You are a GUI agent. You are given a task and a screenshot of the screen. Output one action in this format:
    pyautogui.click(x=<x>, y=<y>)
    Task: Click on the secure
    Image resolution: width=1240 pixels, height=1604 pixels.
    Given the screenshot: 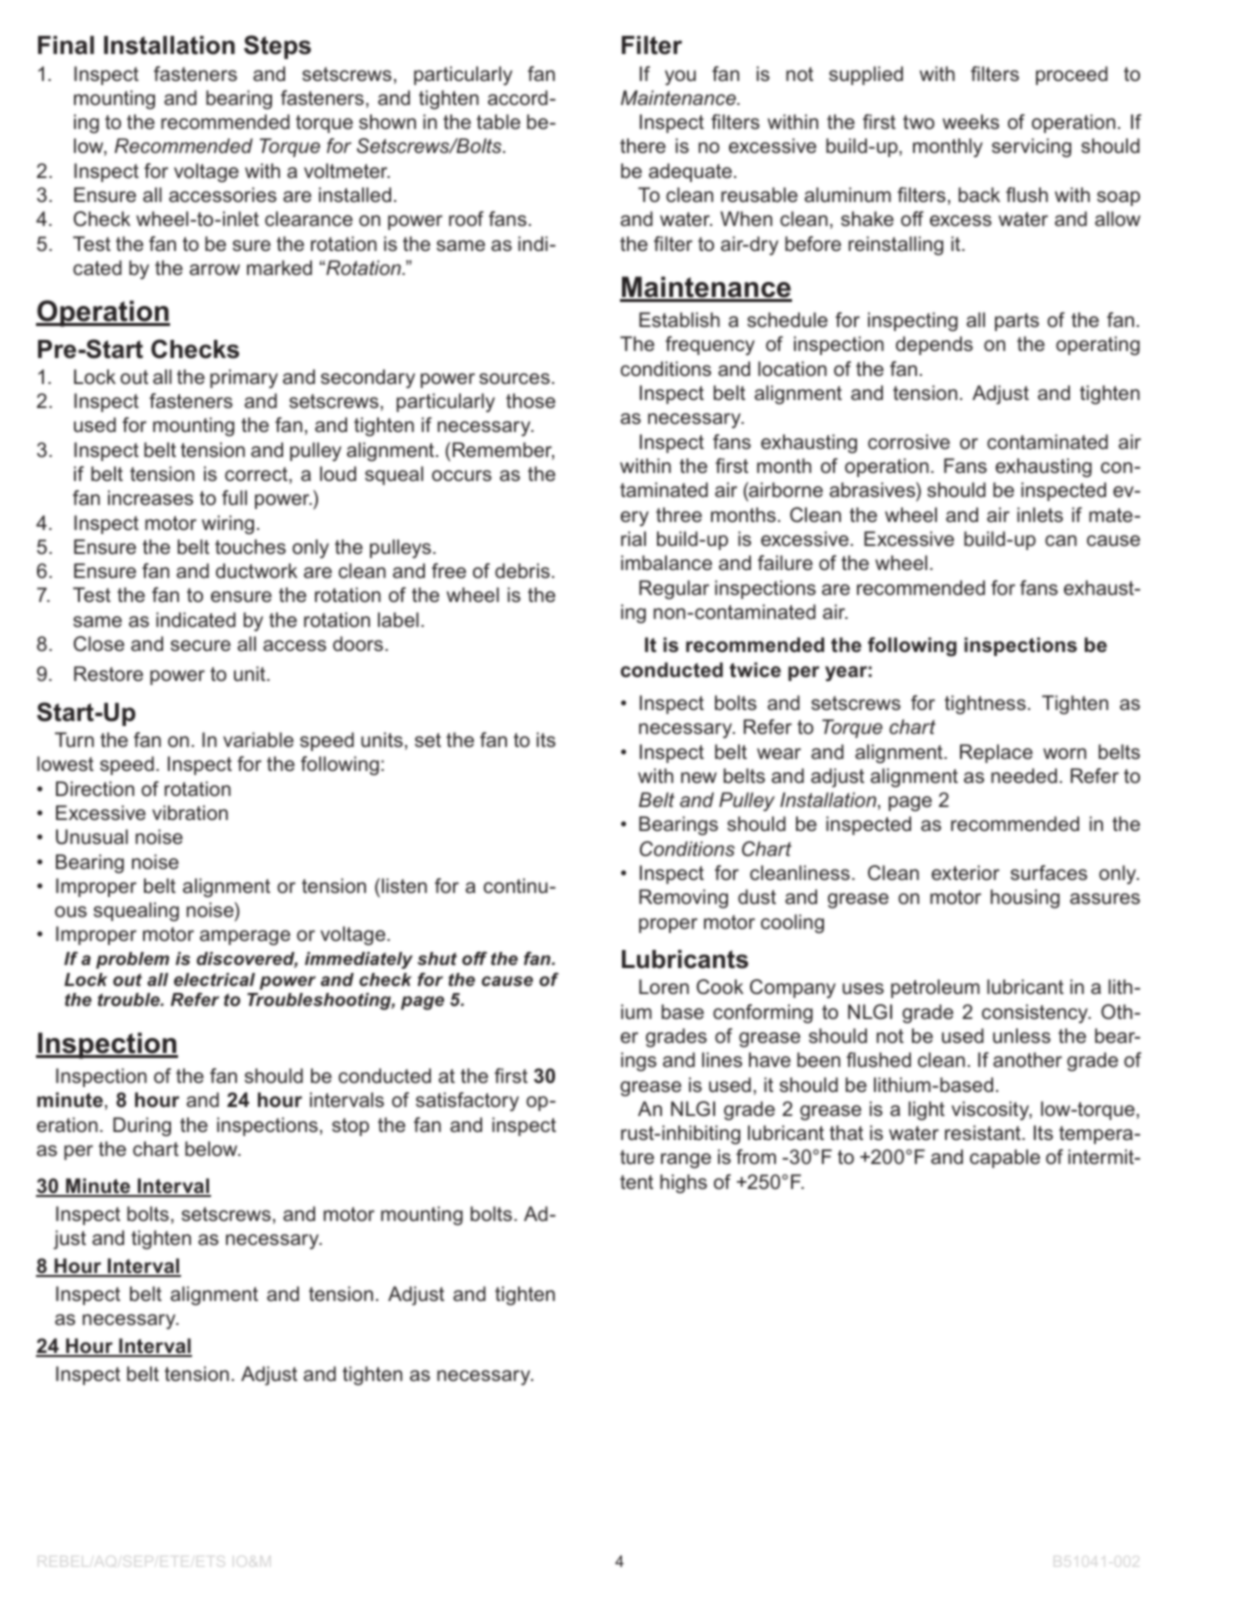 What is the action you would take?
    pyautogui.click(x=201, y=645)
